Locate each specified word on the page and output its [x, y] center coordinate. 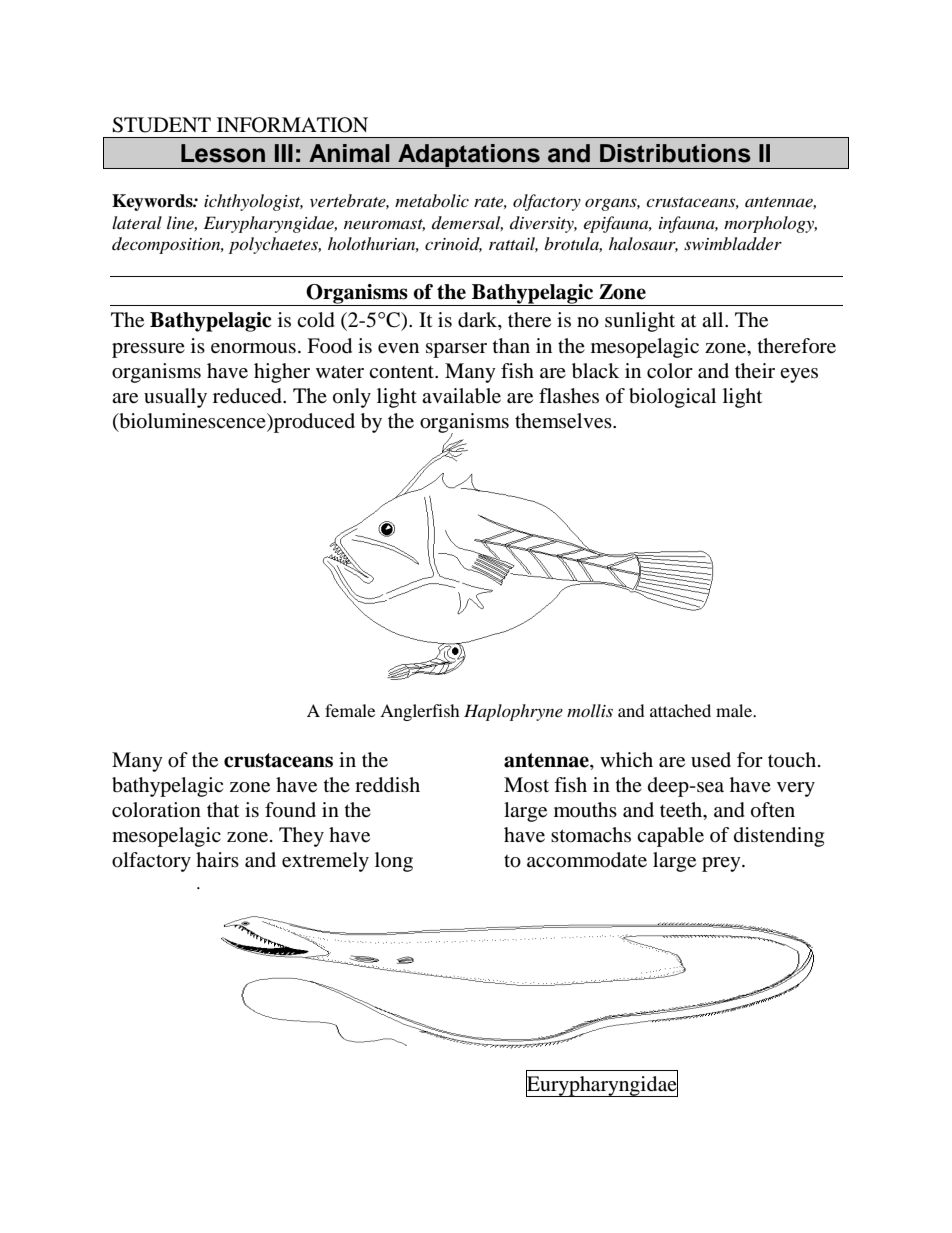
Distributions [675, 153]
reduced [248, 396]
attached [680, 710]
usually [175, 398]
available [461, 396]
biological [672, 398]
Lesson [223, 153]
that [223, 810]
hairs [217, 859]
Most [526, 785]
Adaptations [469, 156]
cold [316, 320]
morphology [770, 224]
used [711, 760]
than [511, 346]
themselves [564, 421]
